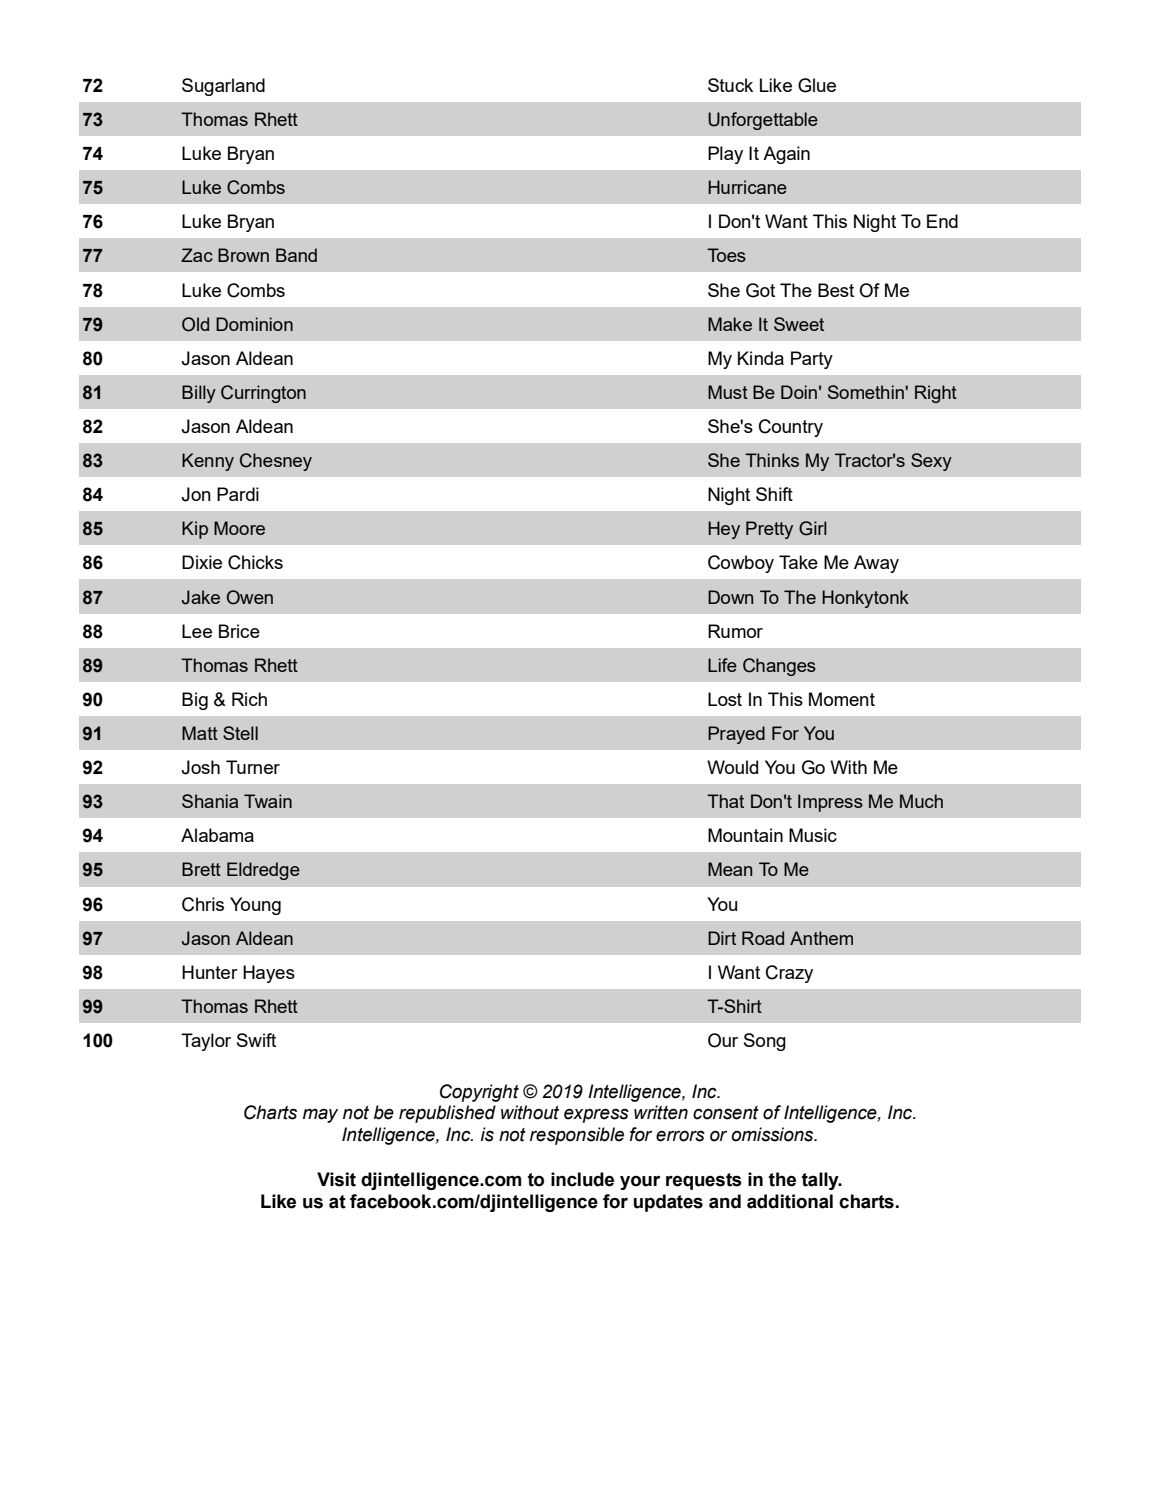  Describe the element at coordinates (255, 906) in the screenshot. I see `Young` at that location.
